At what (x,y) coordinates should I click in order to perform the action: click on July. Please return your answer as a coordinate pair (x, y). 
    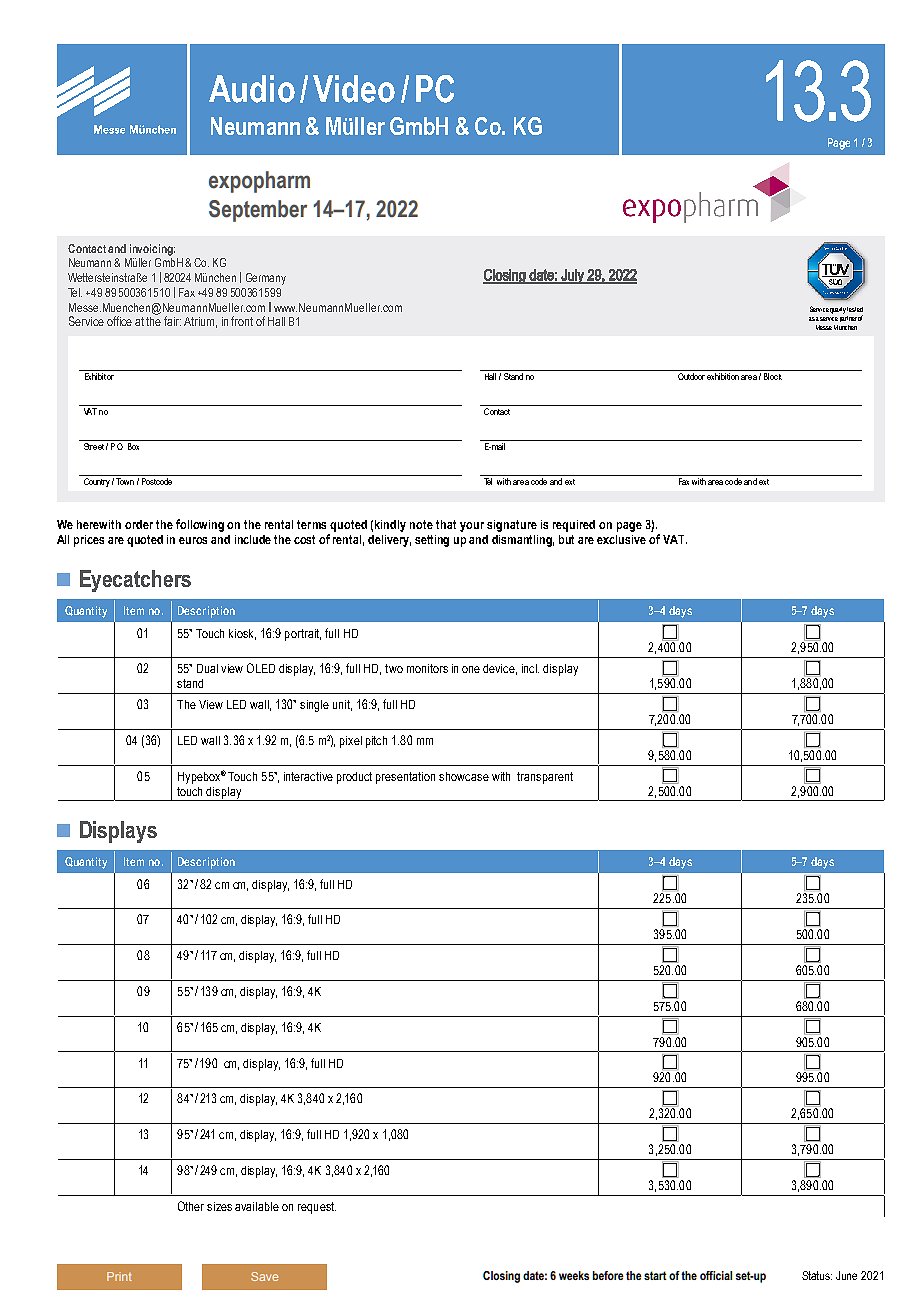
    Looking at the image, I should click on (572, 276).
